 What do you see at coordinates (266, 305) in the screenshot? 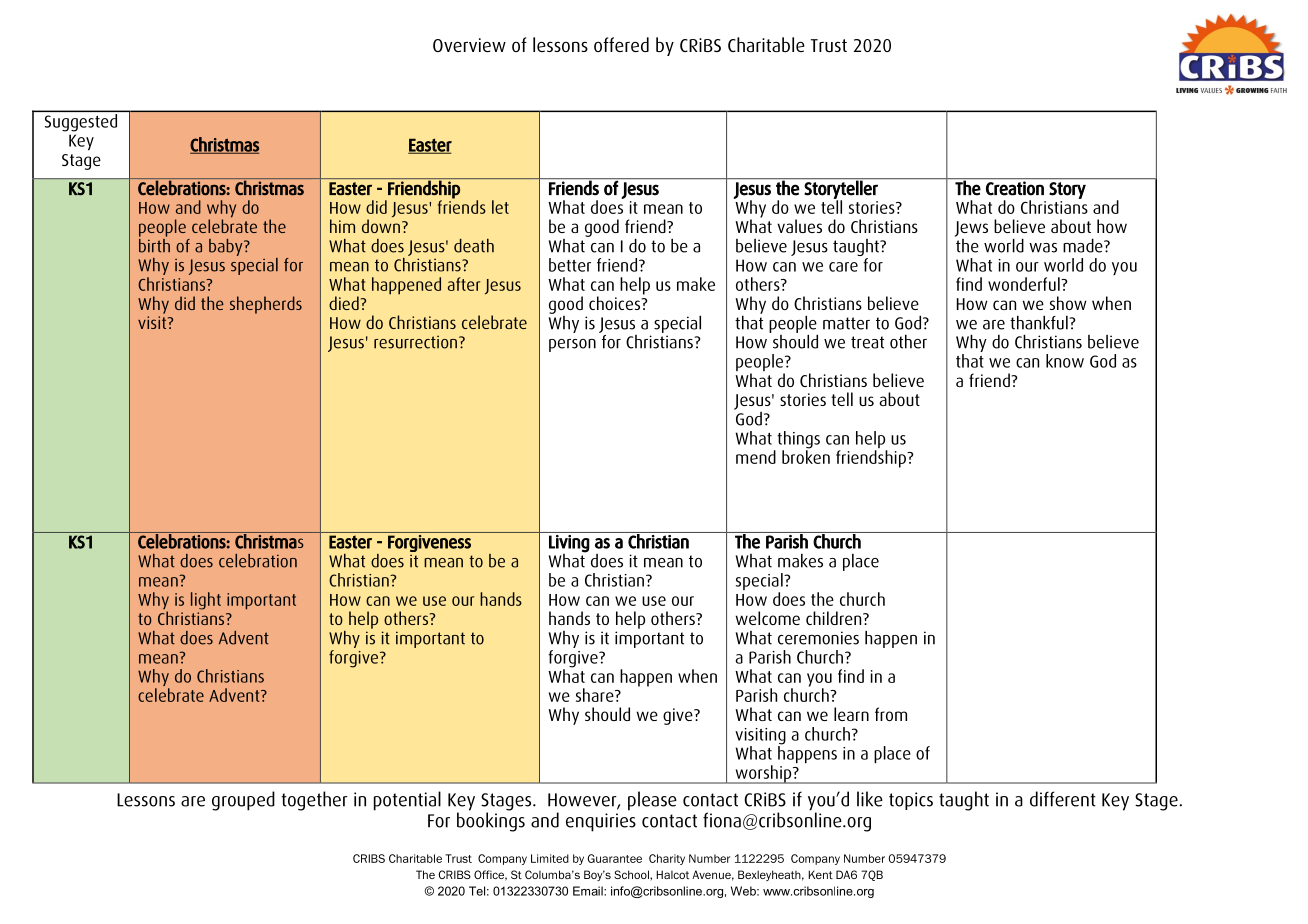
I see `shepherds` at bounding box center [266, 305].
